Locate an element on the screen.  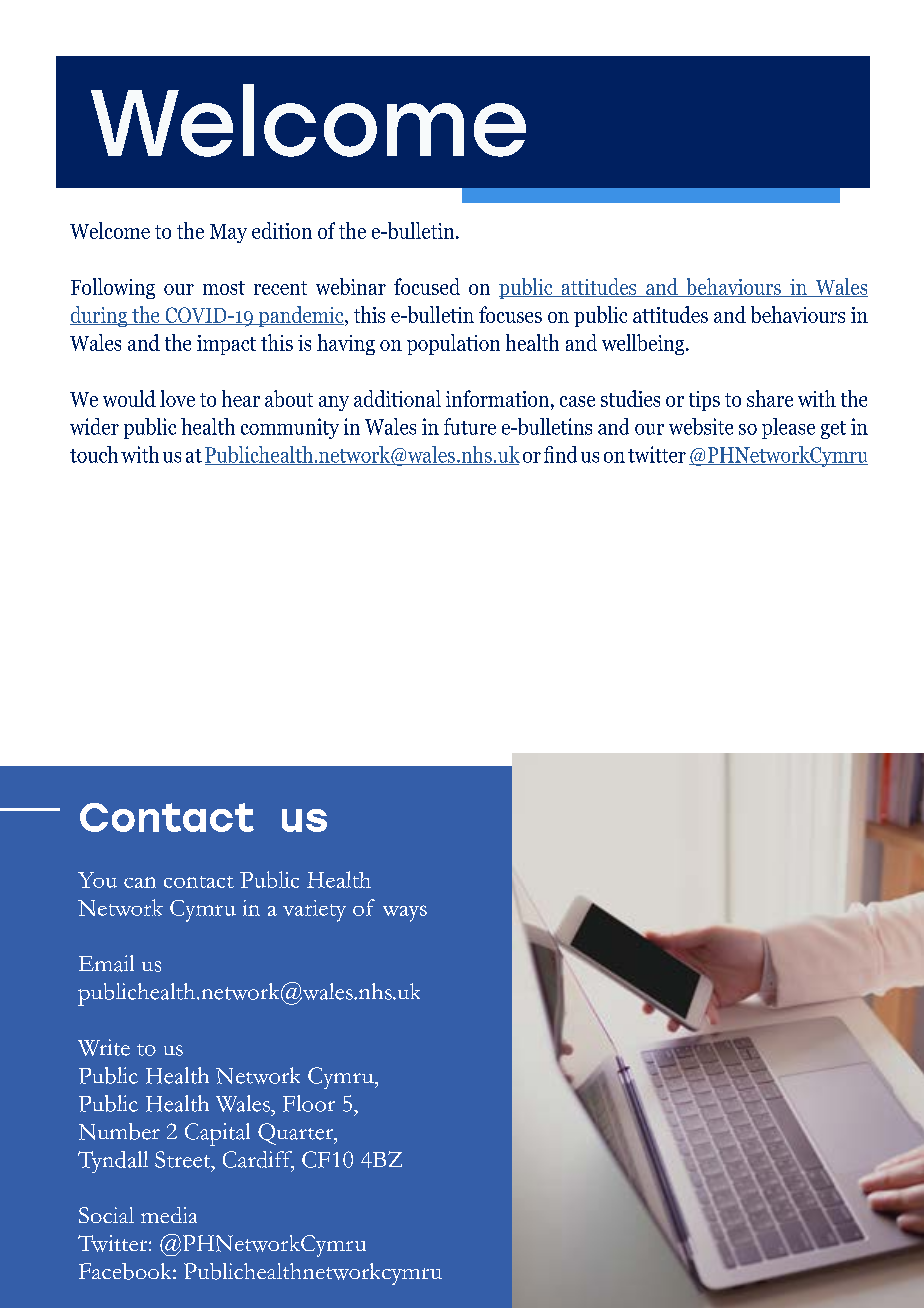
Street is located at coordinates (183, 1159).
